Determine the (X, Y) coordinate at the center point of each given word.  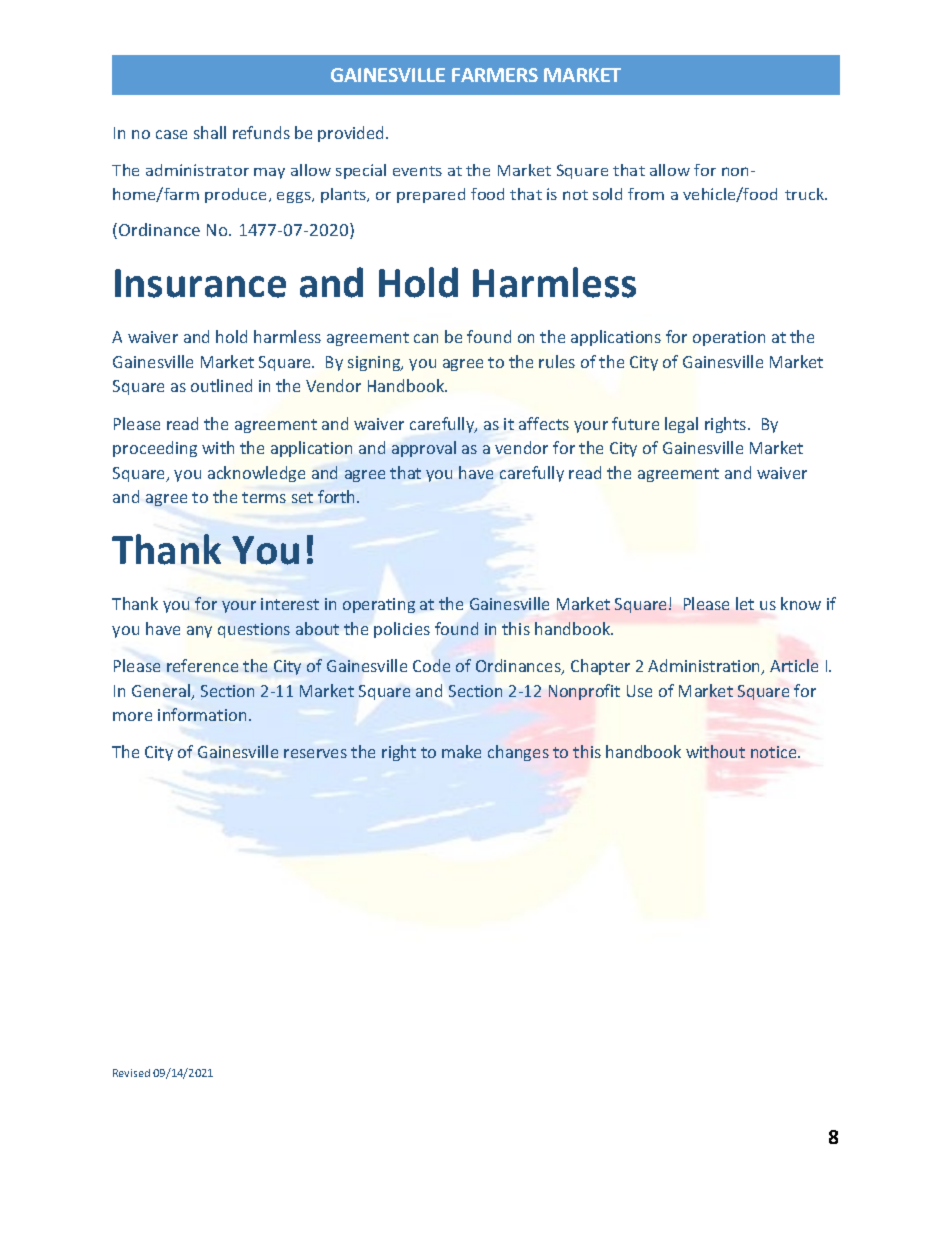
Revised (131, 1073)
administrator (197, 170)
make (461, 751)
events (417, 171)
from (646, 194)
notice (775, 752)
